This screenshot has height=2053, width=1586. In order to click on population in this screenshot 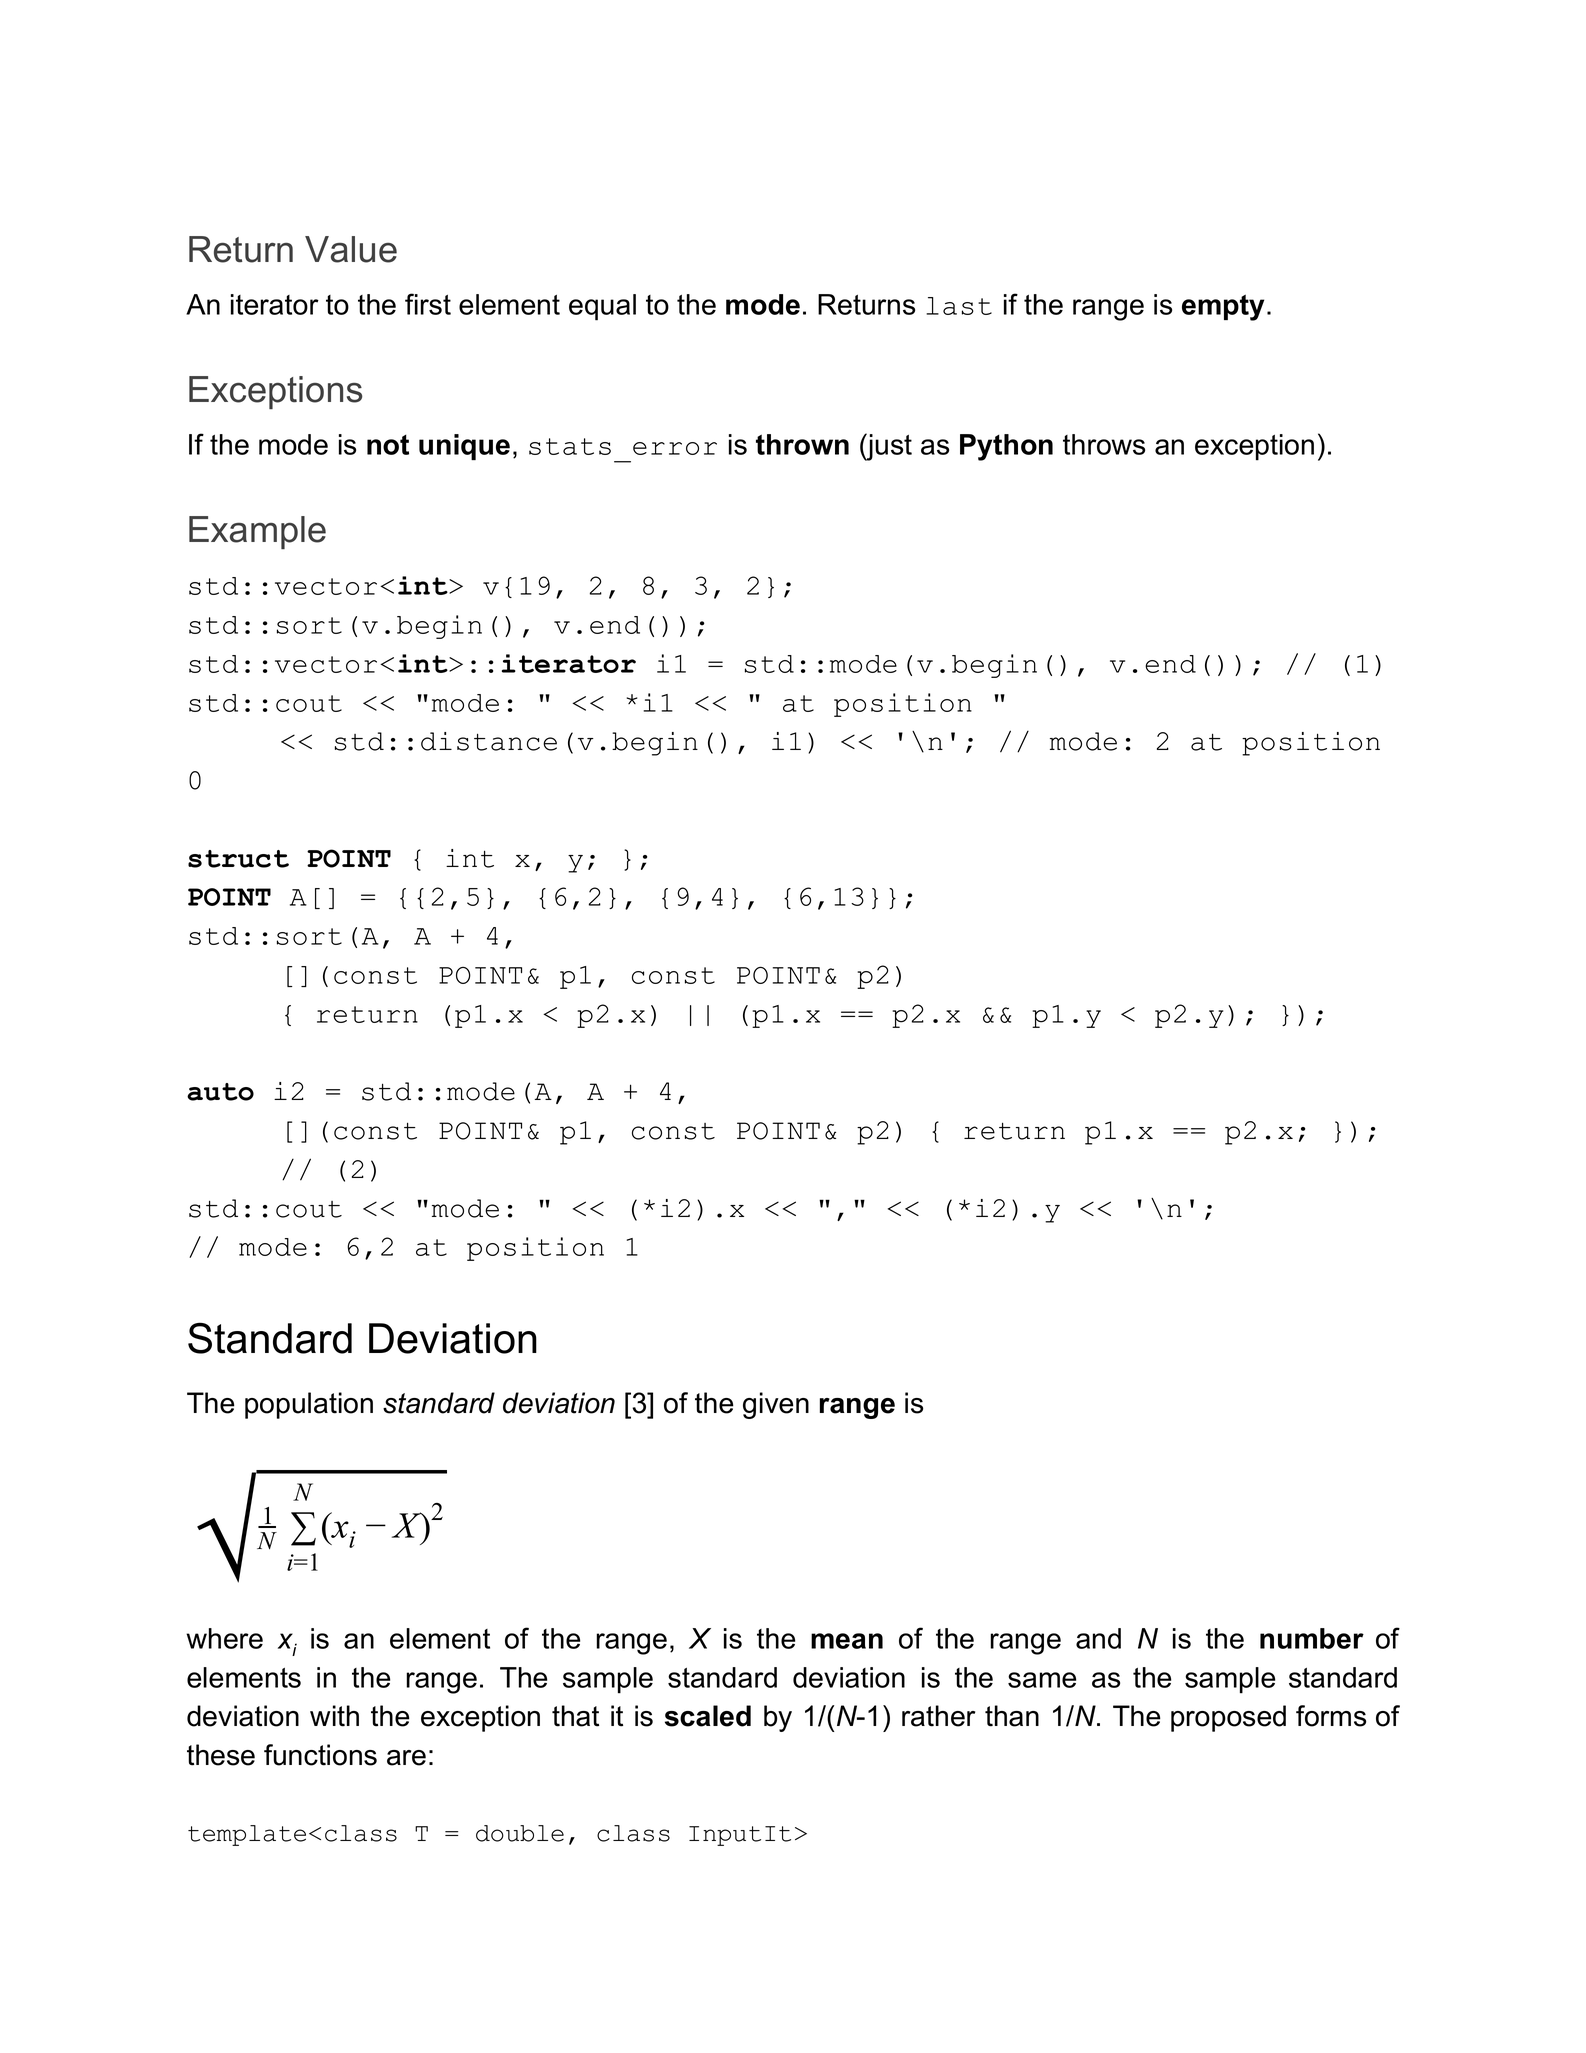, I will do `click(309, 1405)`.
